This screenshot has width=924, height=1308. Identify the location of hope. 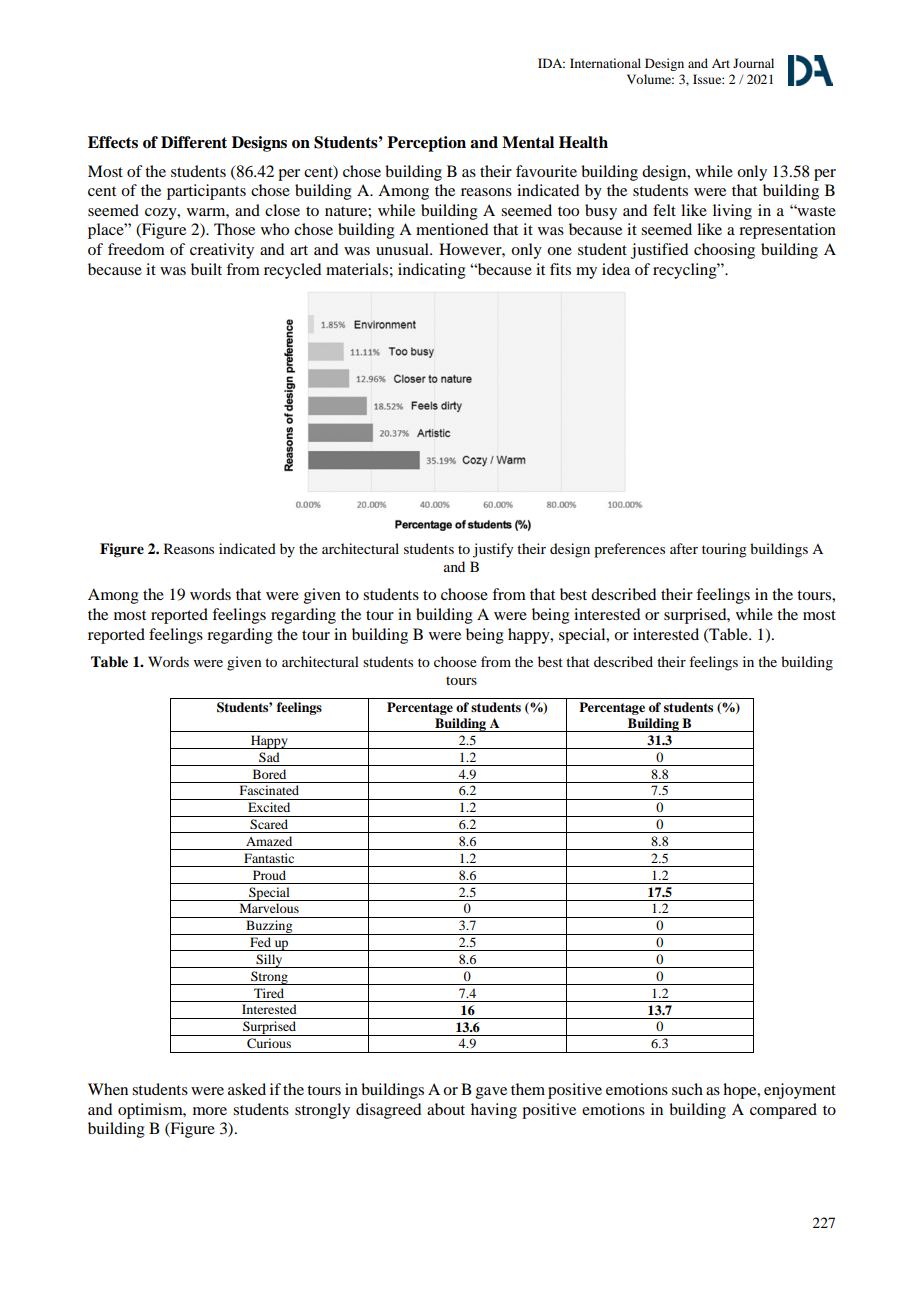
(741, 1091).
